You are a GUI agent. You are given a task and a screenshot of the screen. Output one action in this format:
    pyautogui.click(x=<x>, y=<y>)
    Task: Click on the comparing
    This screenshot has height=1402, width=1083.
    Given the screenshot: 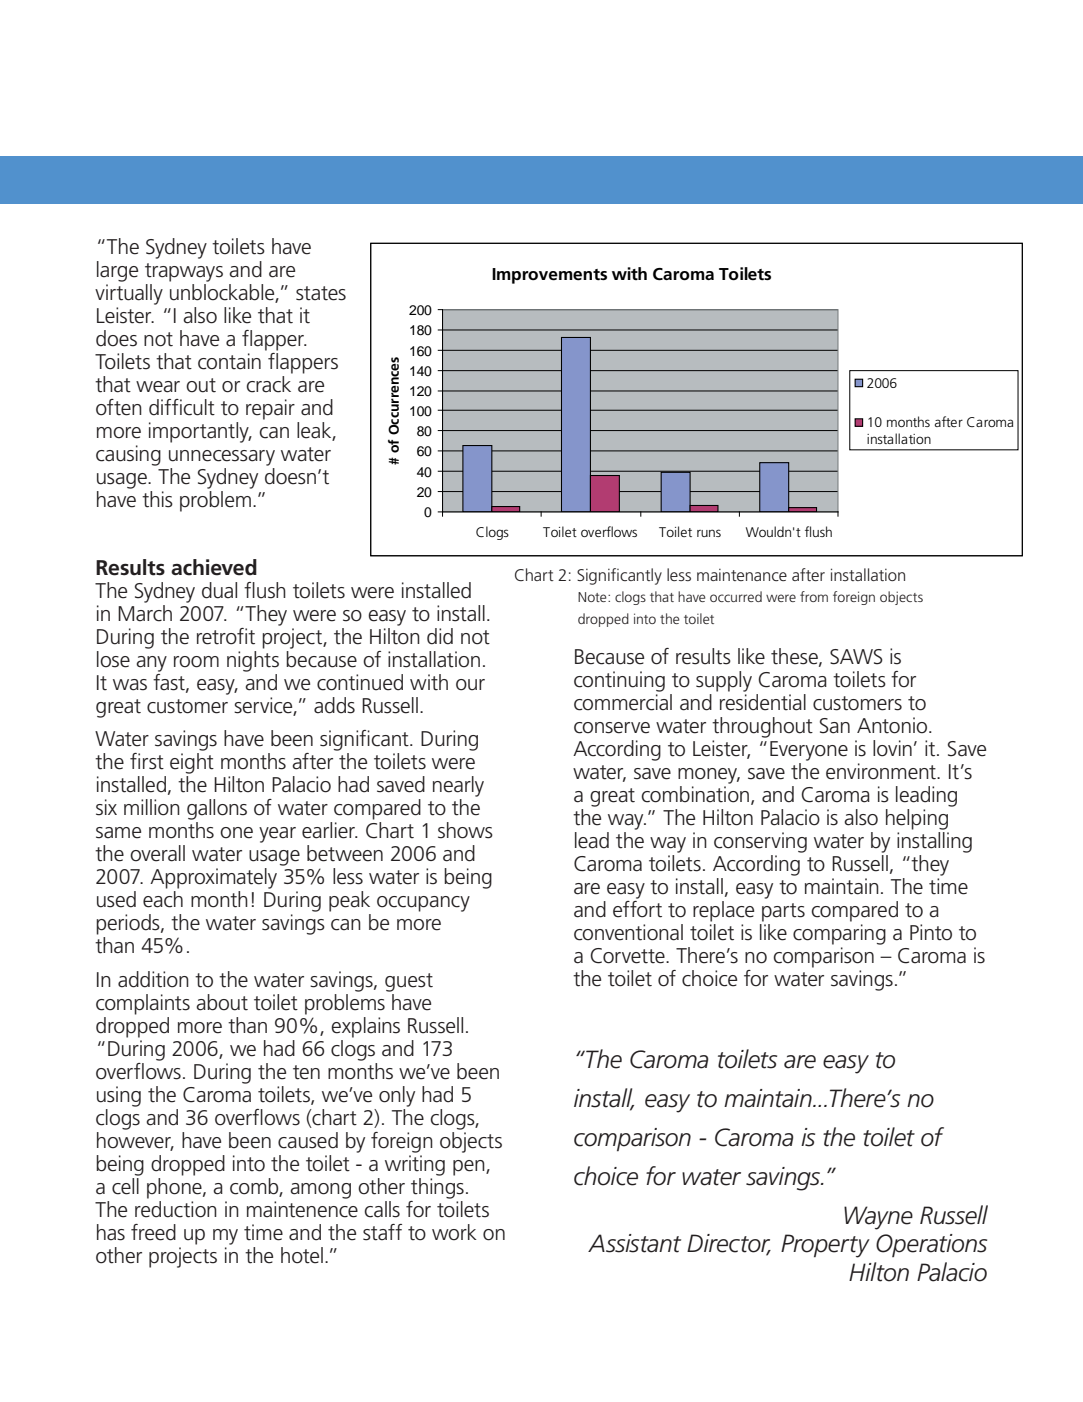 What is the action you would take?
    pyautogui.click(x=839, y=934)
